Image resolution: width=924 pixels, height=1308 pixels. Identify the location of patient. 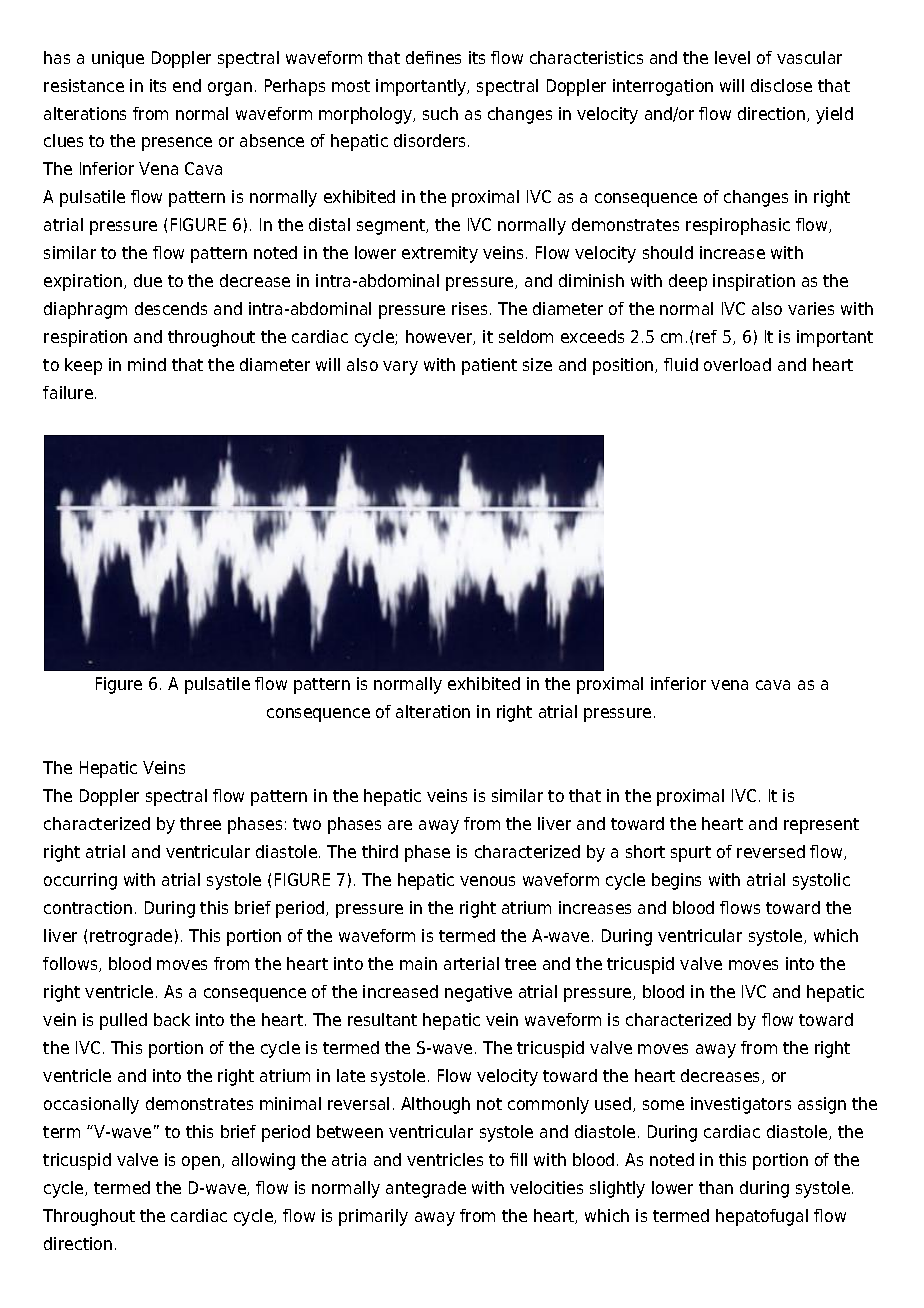
(489, 366).
